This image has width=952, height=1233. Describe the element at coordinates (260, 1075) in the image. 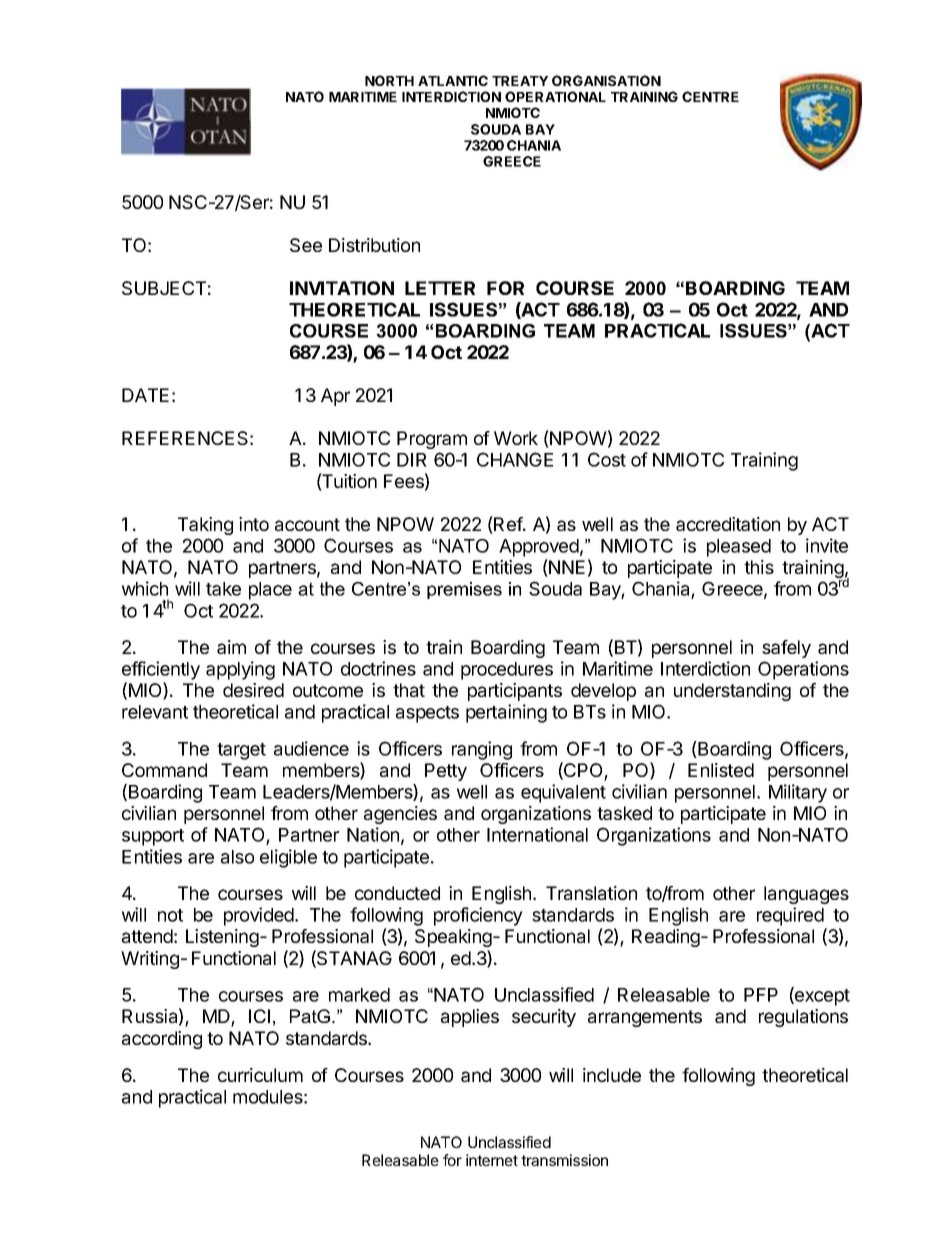

I see `curriculum` at that location.
